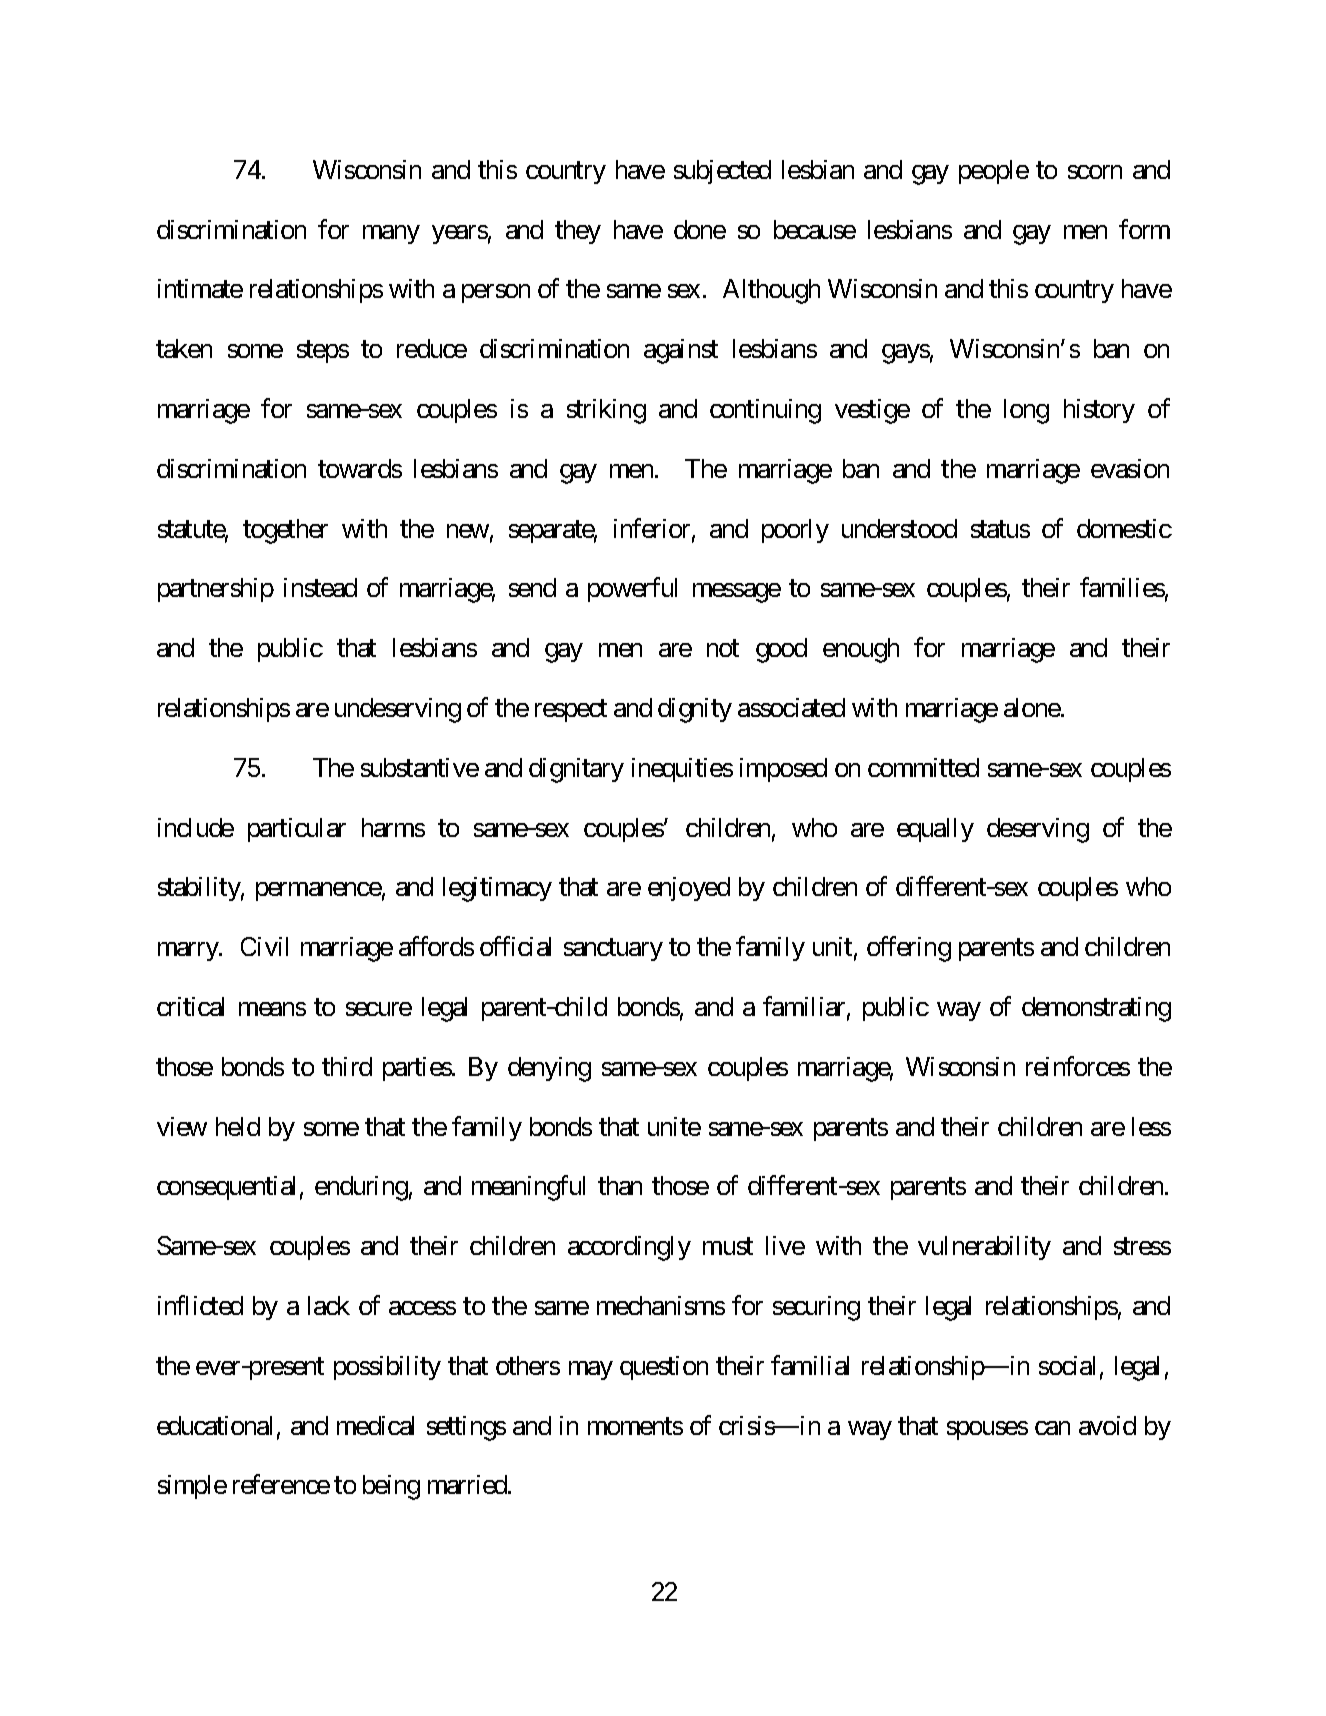 Image resolution: width=1326 pixels, height=1716 pixels. What do you see at coordinates (1124, 528) in the page?
I see `domestic` at bounding box center [1124, 528].
